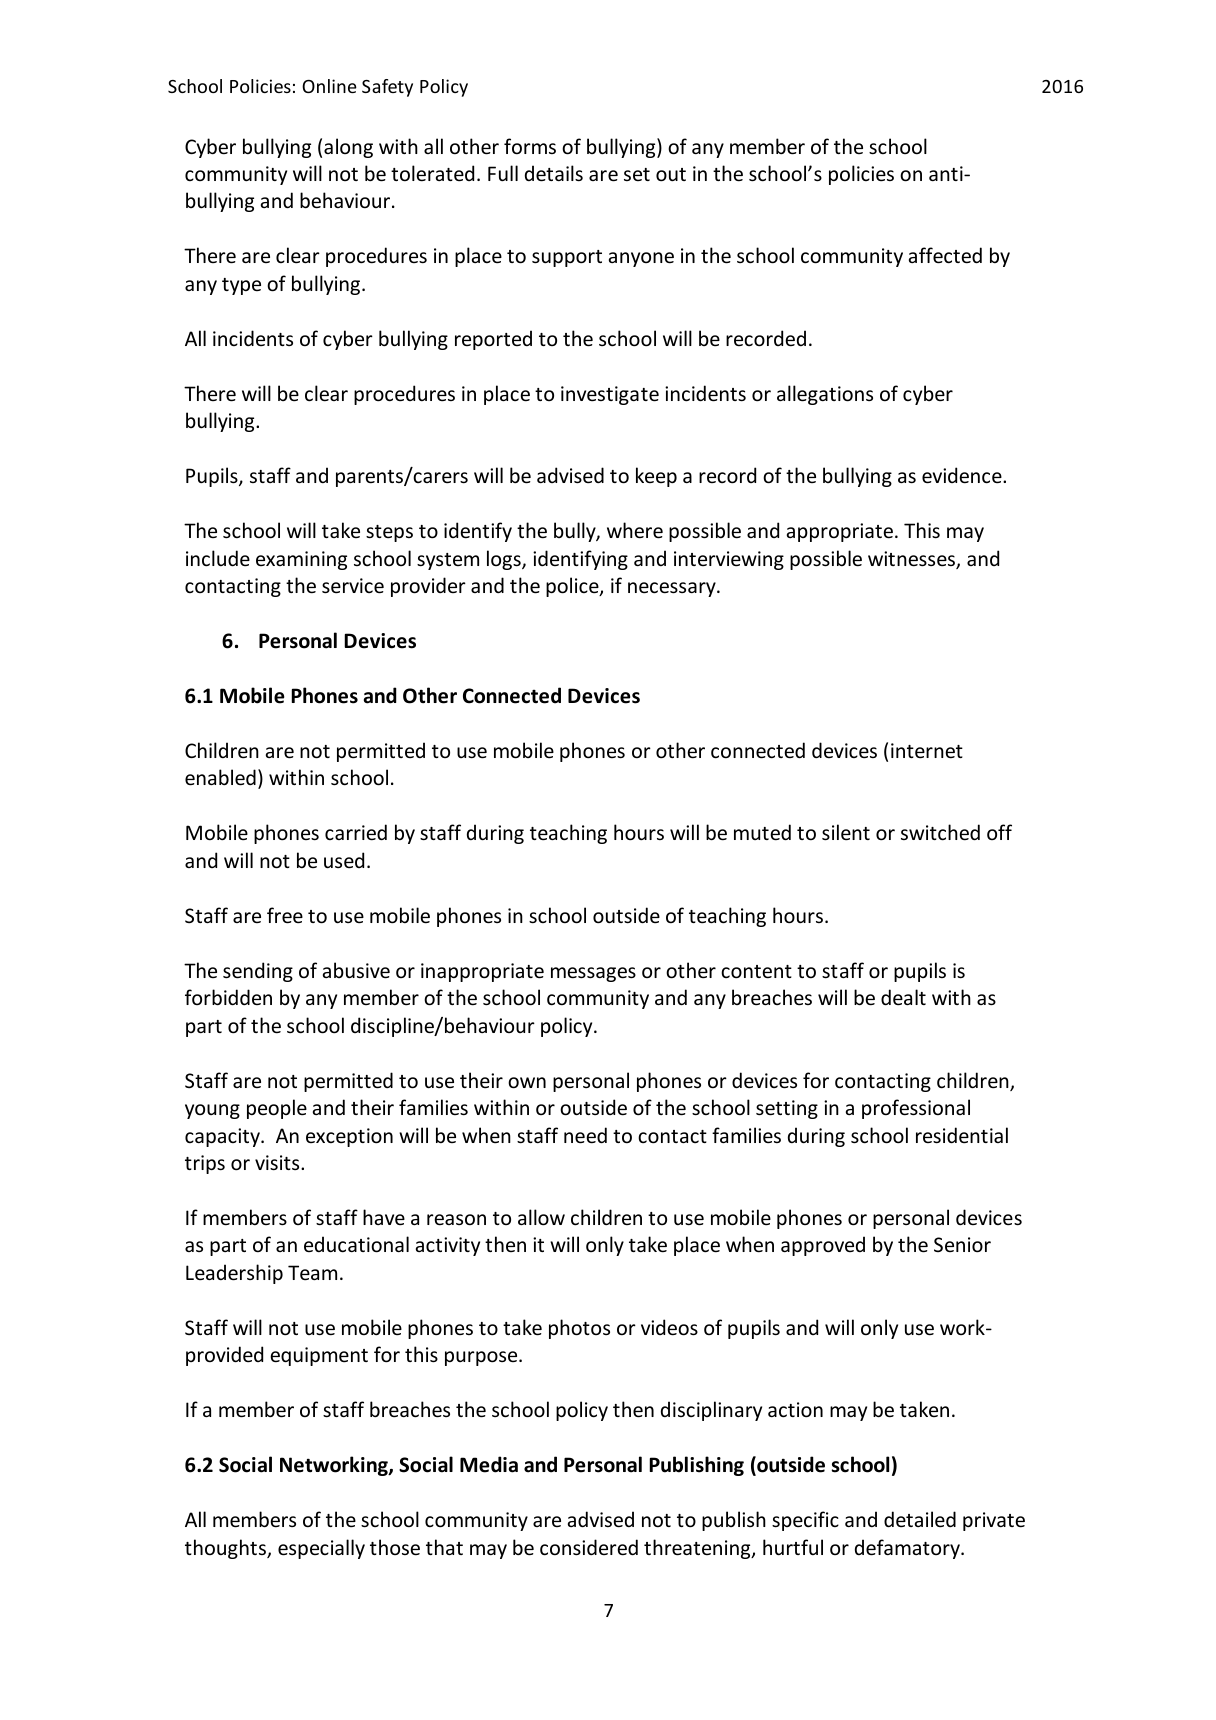 The height and width of the page is (1720, 1216). Describe the element at coordinates (554, 173) in the page. I see `details` at that location.
